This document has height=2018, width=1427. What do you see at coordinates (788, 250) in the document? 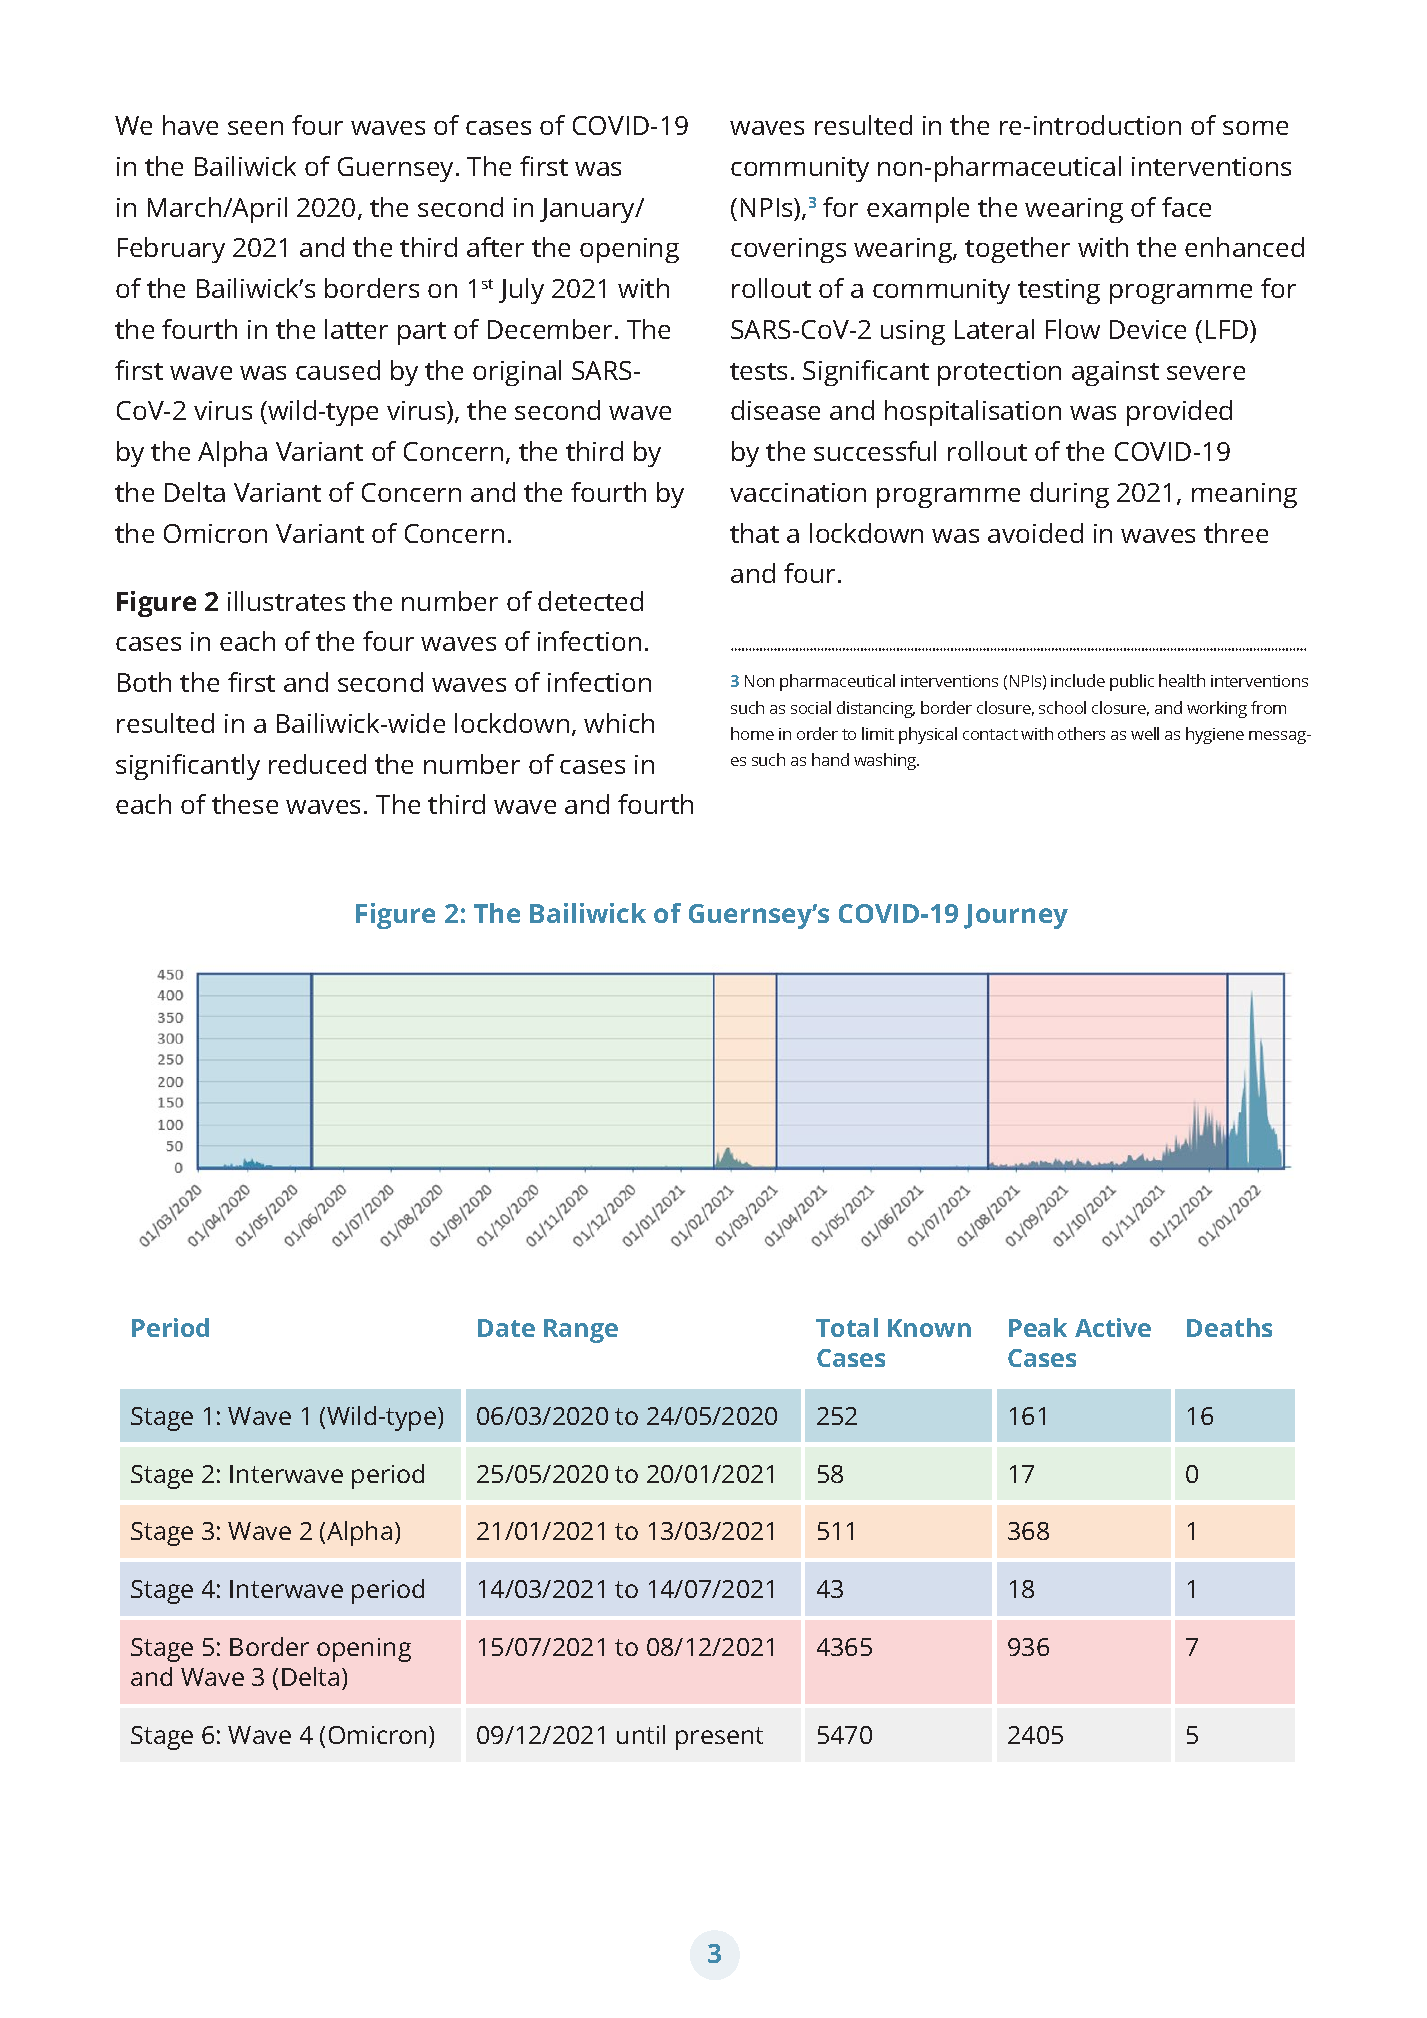
I see `coverings` at bounding box center [788, 250].
